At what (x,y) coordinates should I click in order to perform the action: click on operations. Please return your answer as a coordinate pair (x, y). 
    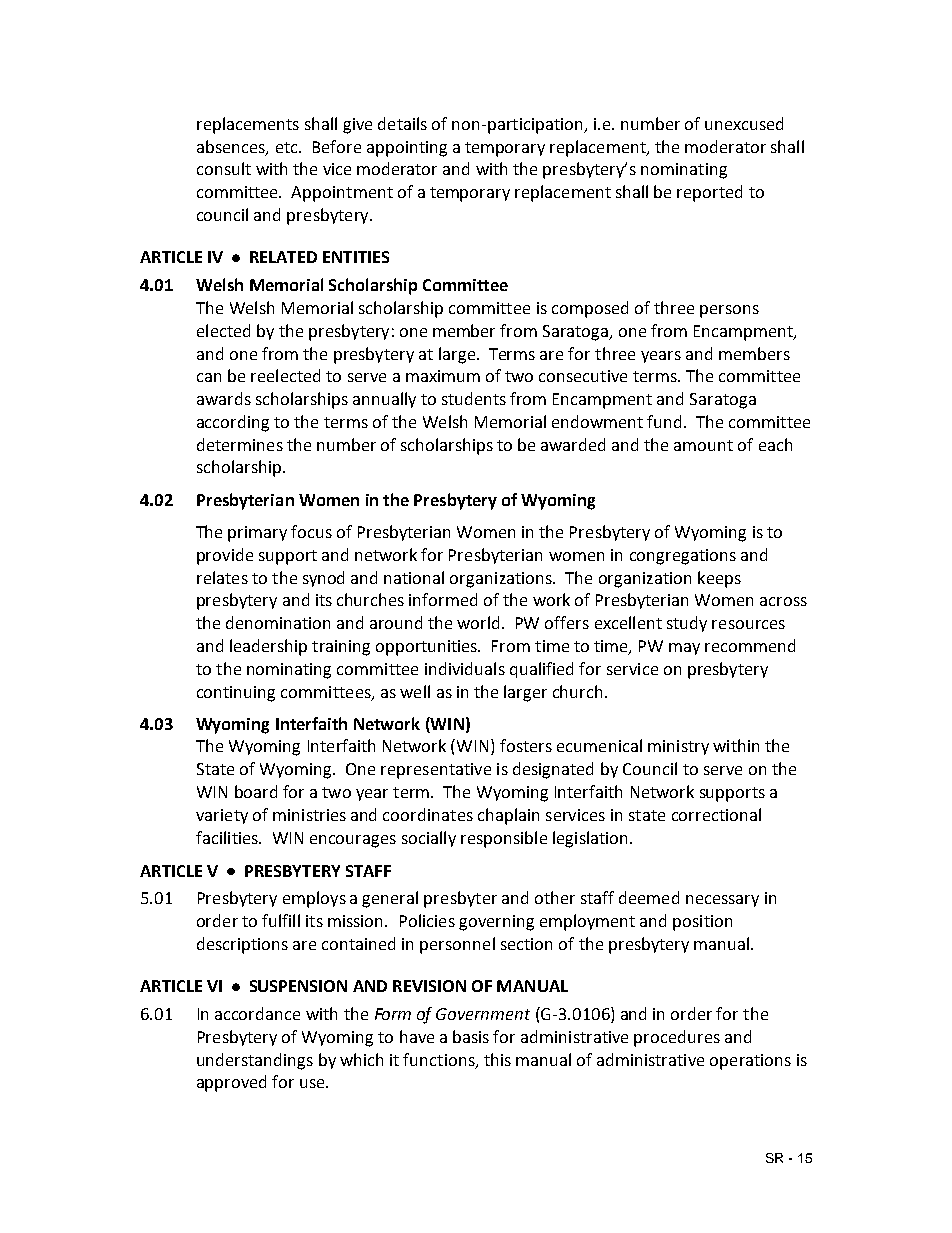
    Looking at the image, I should click on (750, 1062).
